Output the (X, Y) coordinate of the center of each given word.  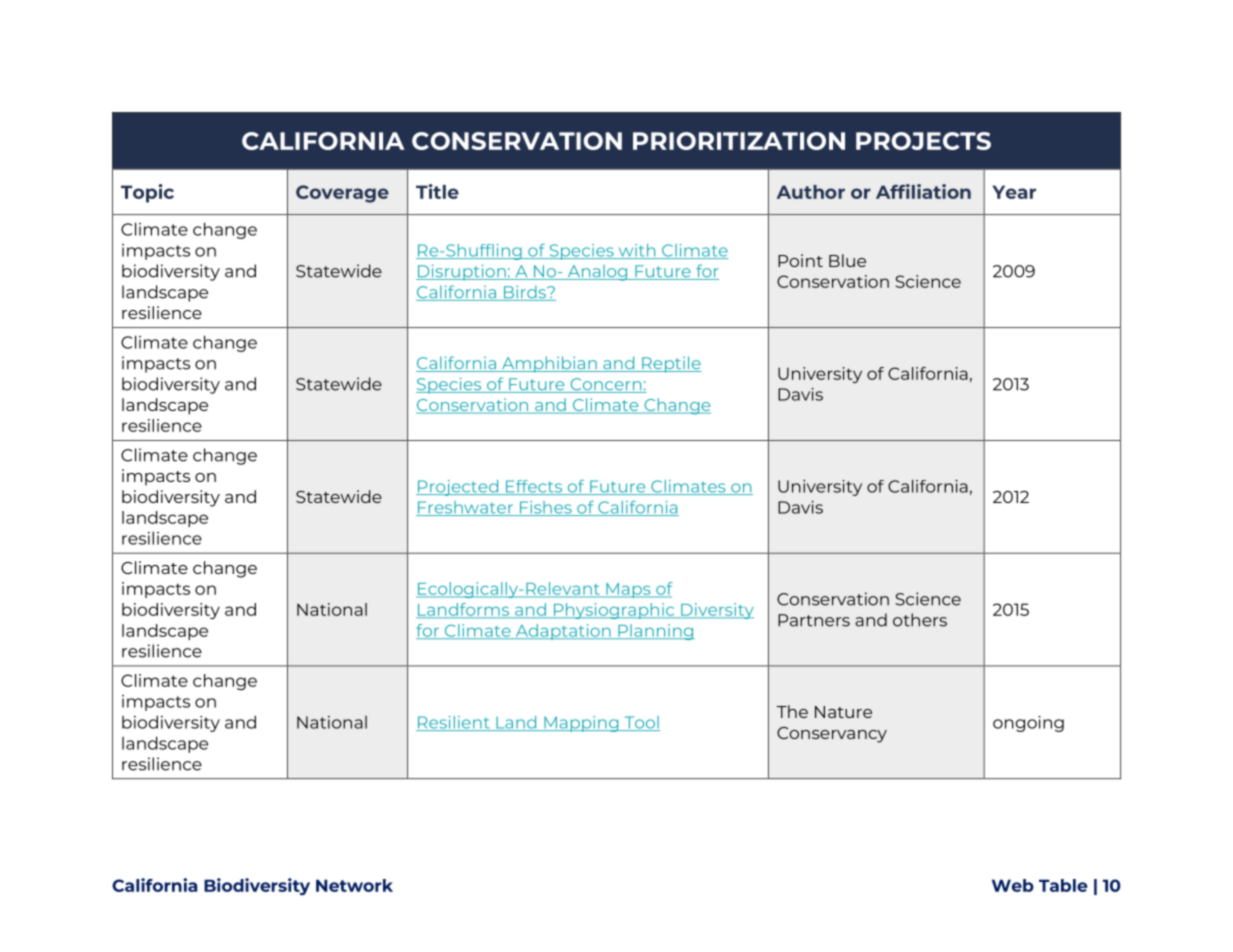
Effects (534, 487)
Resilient (454, 723)
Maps (628, 590)
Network (354, 885)
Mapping (581, 724)
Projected (458, 488)
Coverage (342, 194)
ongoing (1028, 724)
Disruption (462, 272)
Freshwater (465, 508)
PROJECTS (923, 141)
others (920, 620)
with (637, 251)
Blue (847, 260)
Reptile (671, 364)
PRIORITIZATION (739, 141)
